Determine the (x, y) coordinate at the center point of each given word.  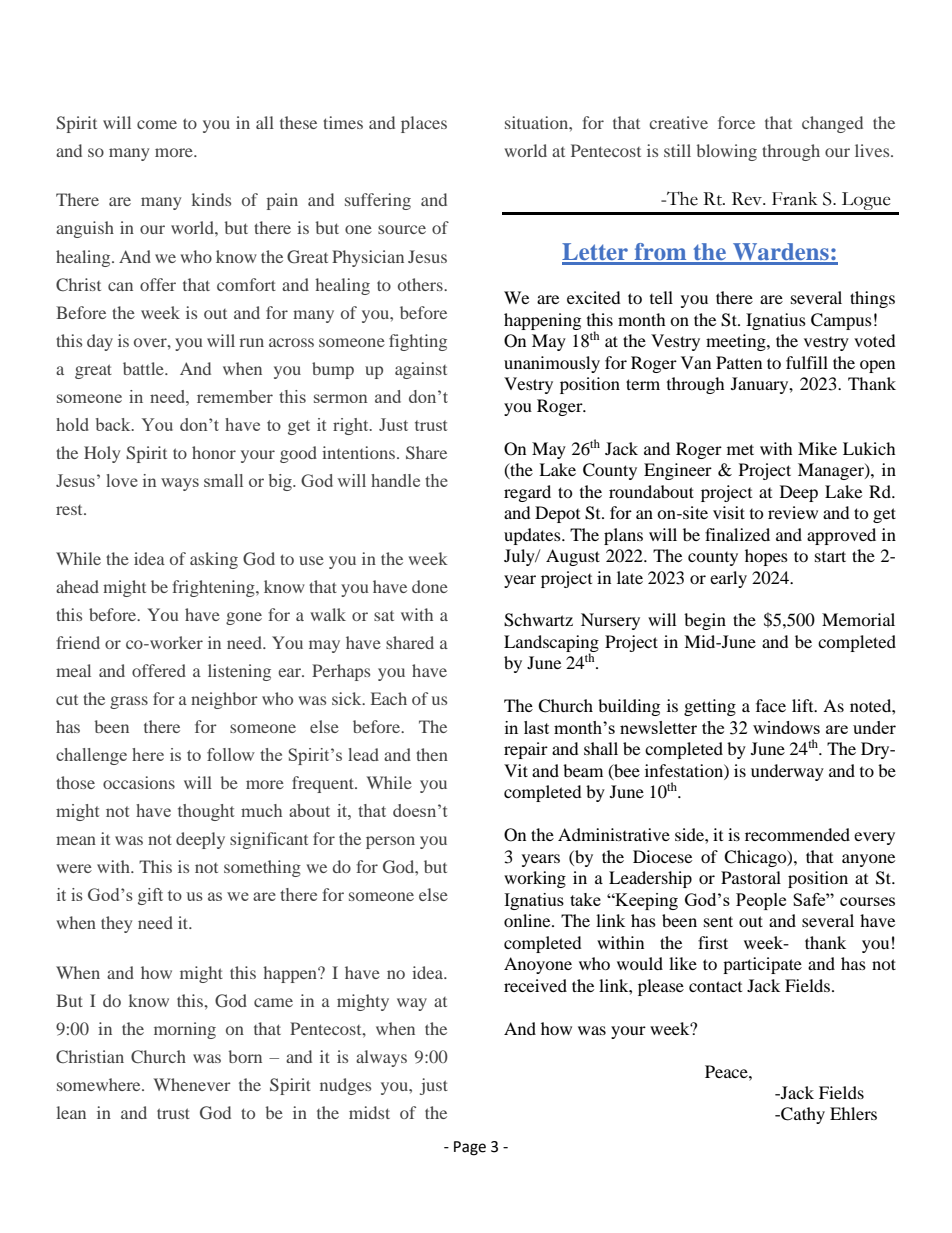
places (424, 124)
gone (244, 618)
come (157, 124)
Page (470, 1148)
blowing (727, 152)
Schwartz (538, 620)
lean (71, 1112)
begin (705, 621)
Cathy (802, 1115)
